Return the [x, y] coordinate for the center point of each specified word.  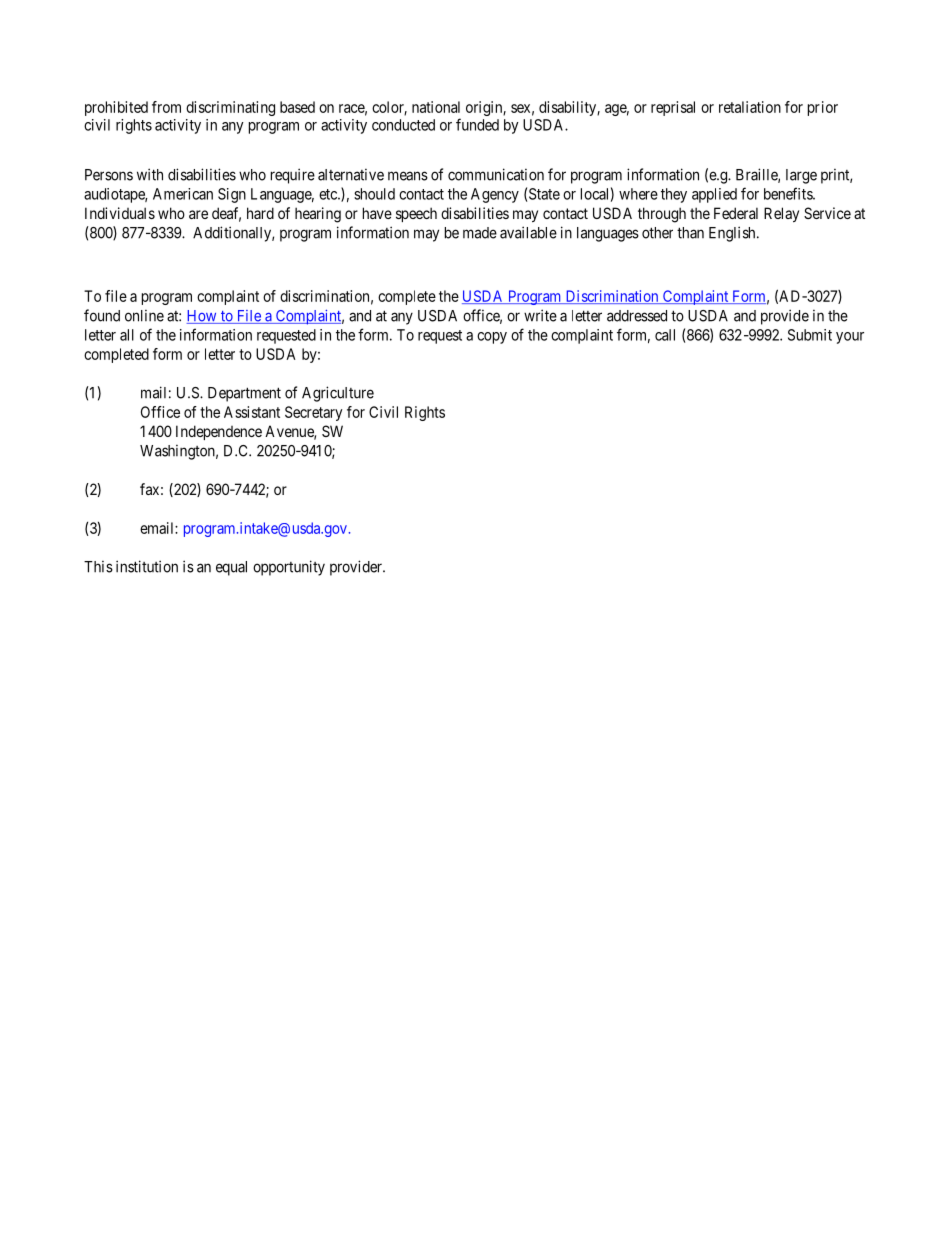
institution [147, 566]
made [480, 233]
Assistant [252, 412]
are [198, 214]
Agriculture [338, 394]
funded [477, 124]
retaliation [750, 107]
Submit [810, 335]
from [166, 107]
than [690, 233]
